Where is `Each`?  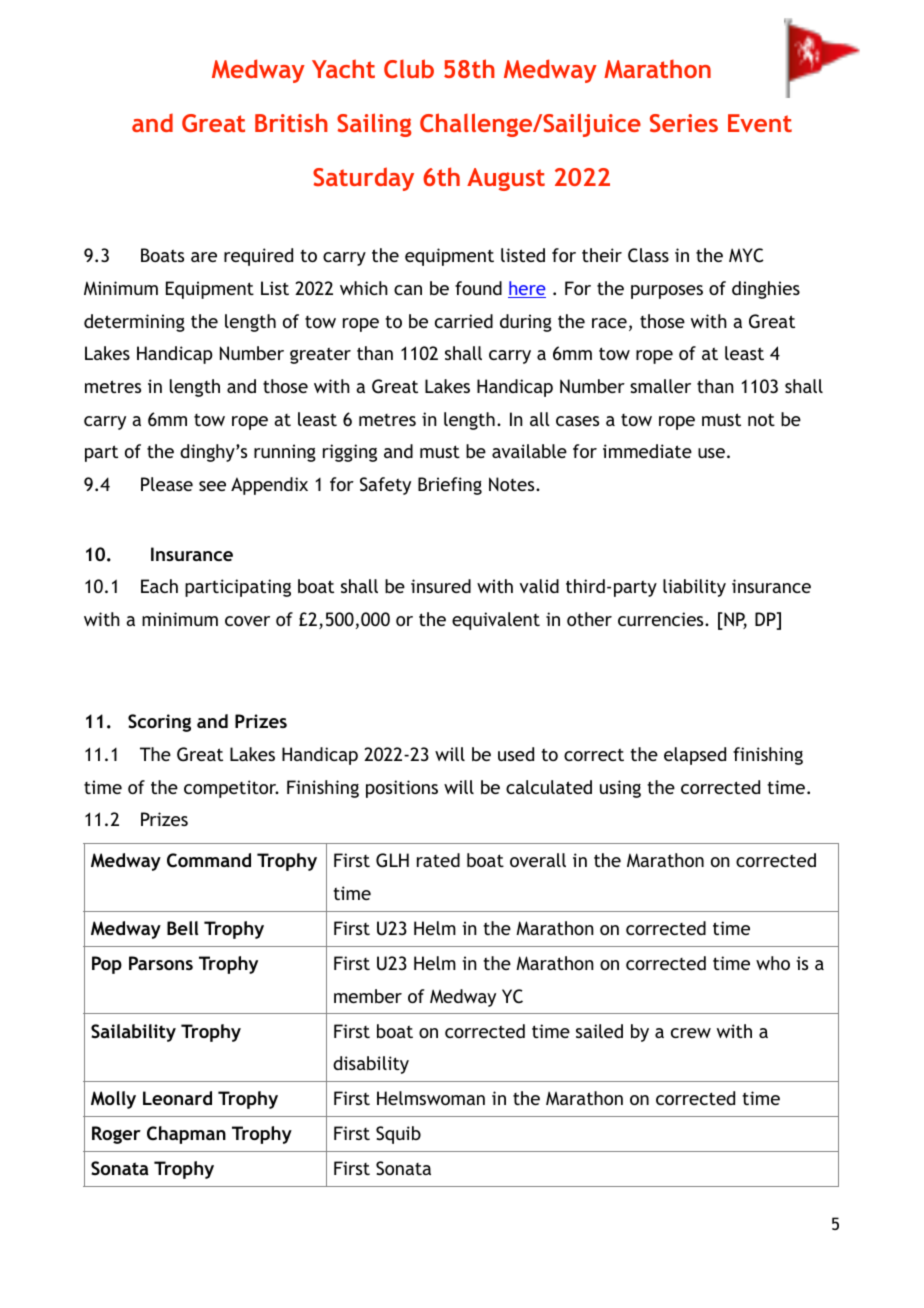
Each is located at coordinates (159, 586).
